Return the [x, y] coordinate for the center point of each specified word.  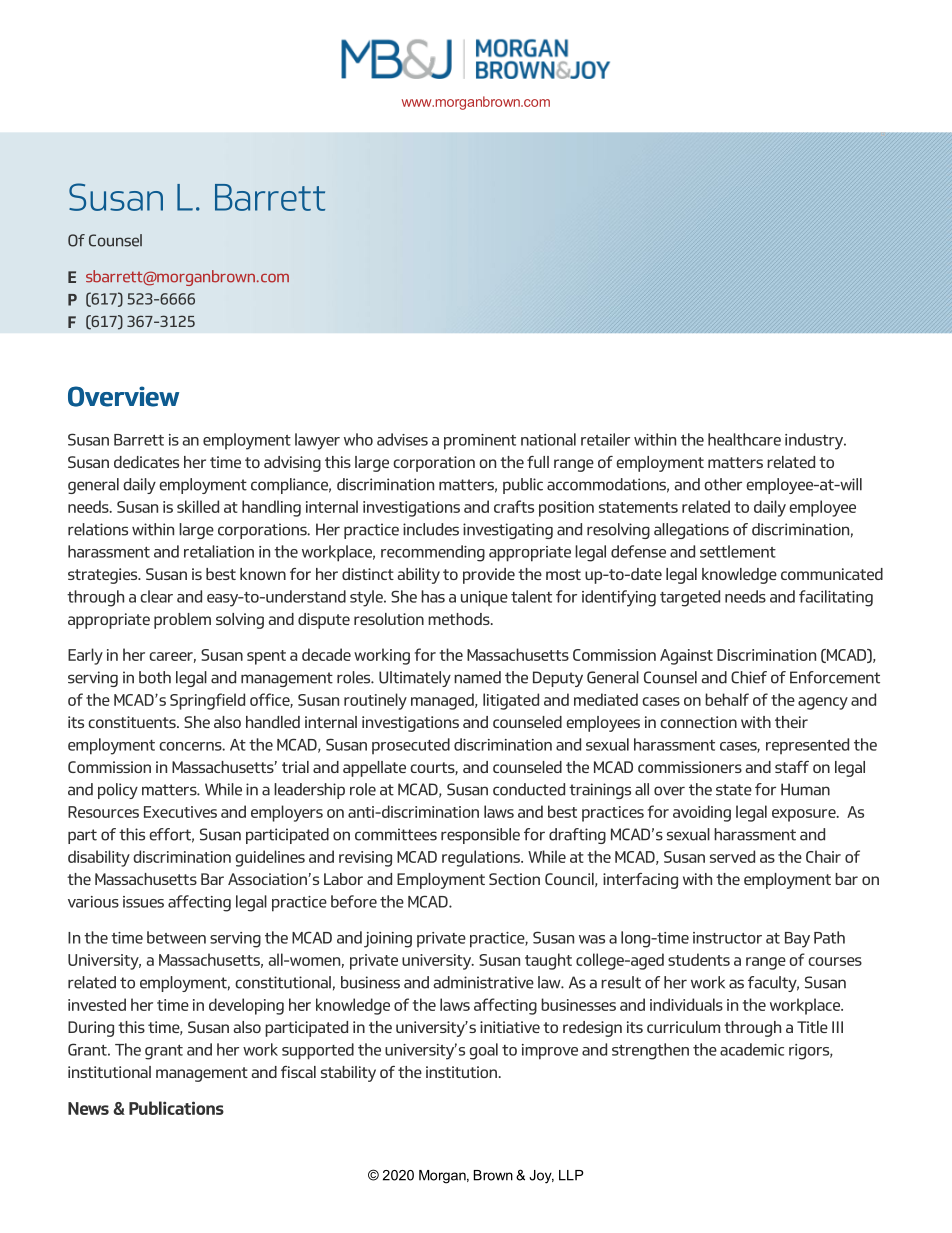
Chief [749, 677]
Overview [123, 396]
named [477, 677]
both [155, 677]
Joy [541, 1177]
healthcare [744, 439]
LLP [571, 1175]
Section [514, 879]
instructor [727, 938]
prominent [480, 442]
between [176, 937]
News [88, 1108]
